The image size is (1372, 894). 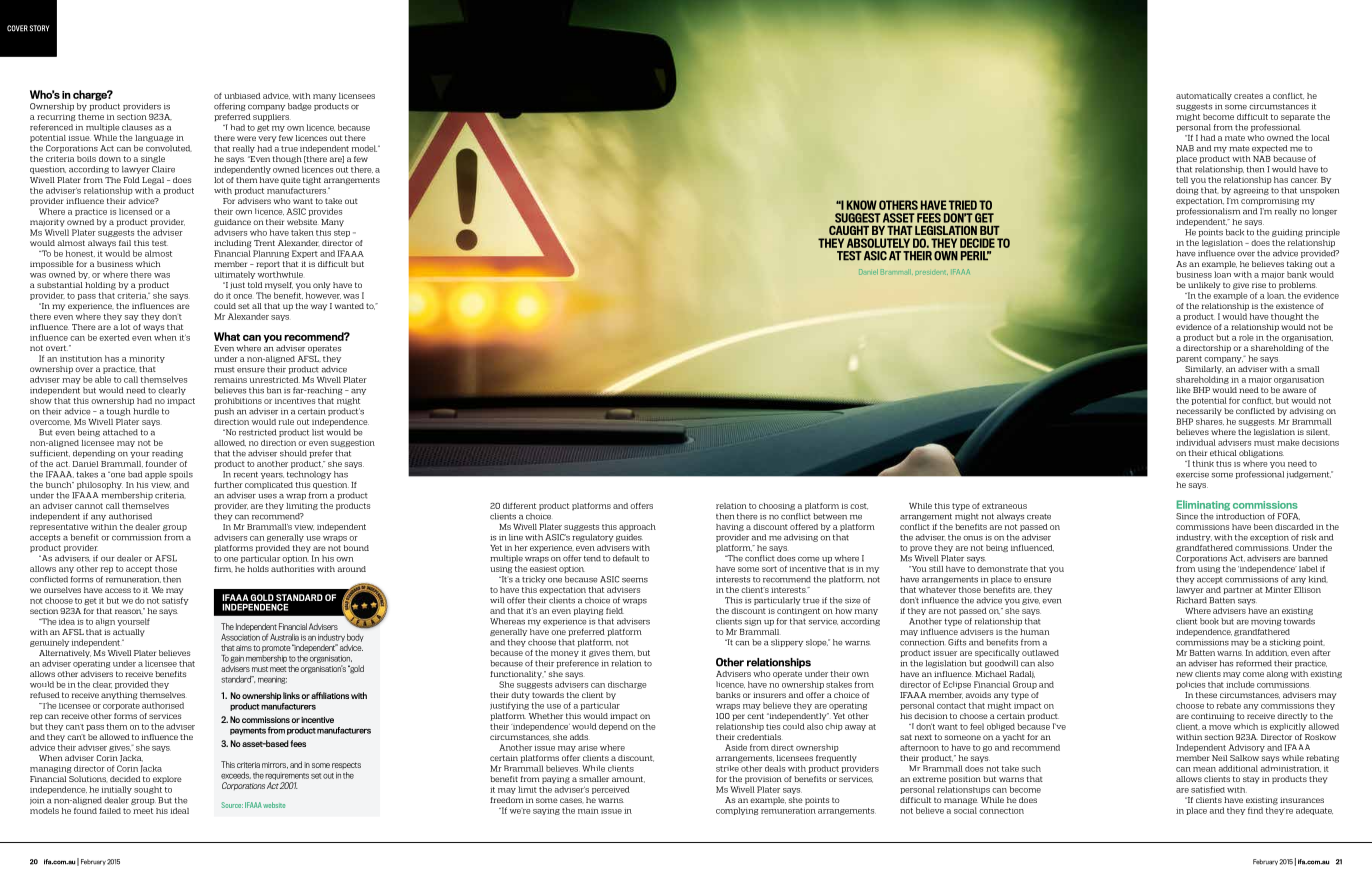 What do you see at coordinates (1298, 117) in the image?
I see `separate` at bounding box center [1298, 117].
